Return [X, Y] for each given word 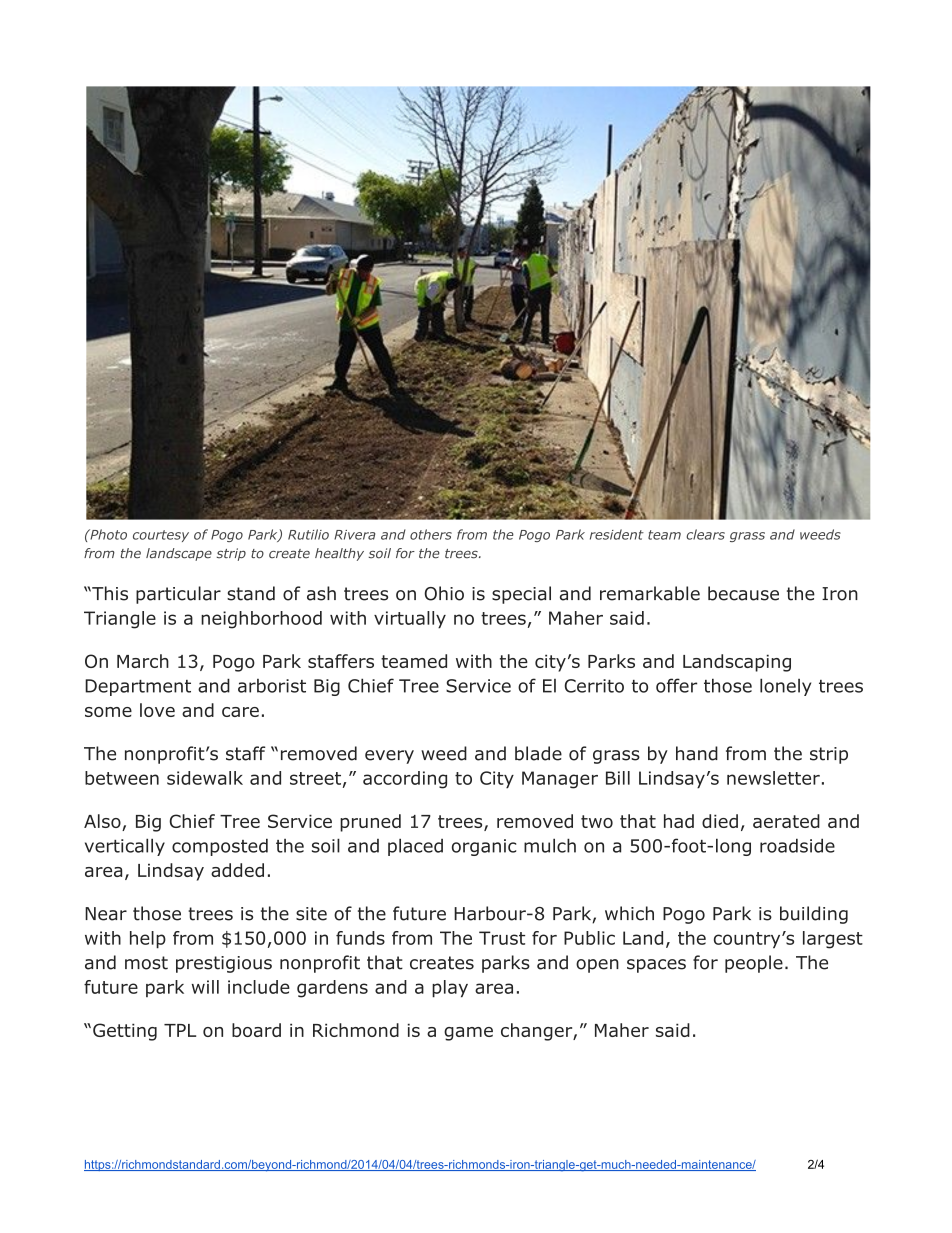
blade [538, 753]
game [468, 1034]
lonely [785, 687]
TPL [180, 1030]
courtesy [161, 536]
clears [705, 534]
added [237, 870]
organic [484, 847]
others [431, 534]
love [157, 710]
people [754, 964]
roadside [797, 845]
